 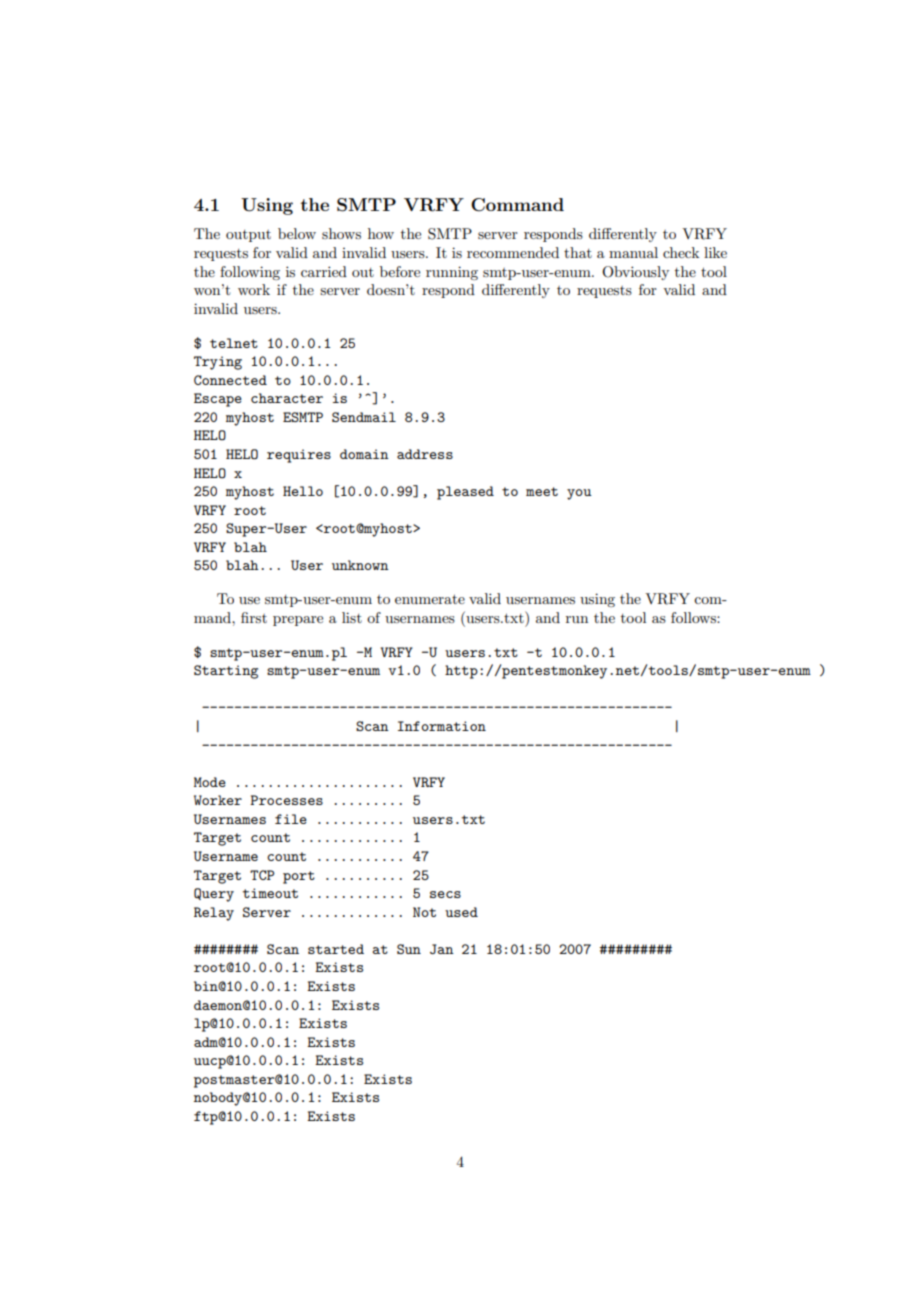 What do you see at coordinates (226, 672) in the document?
I see `Starting` at bounding box center [226, 672].
